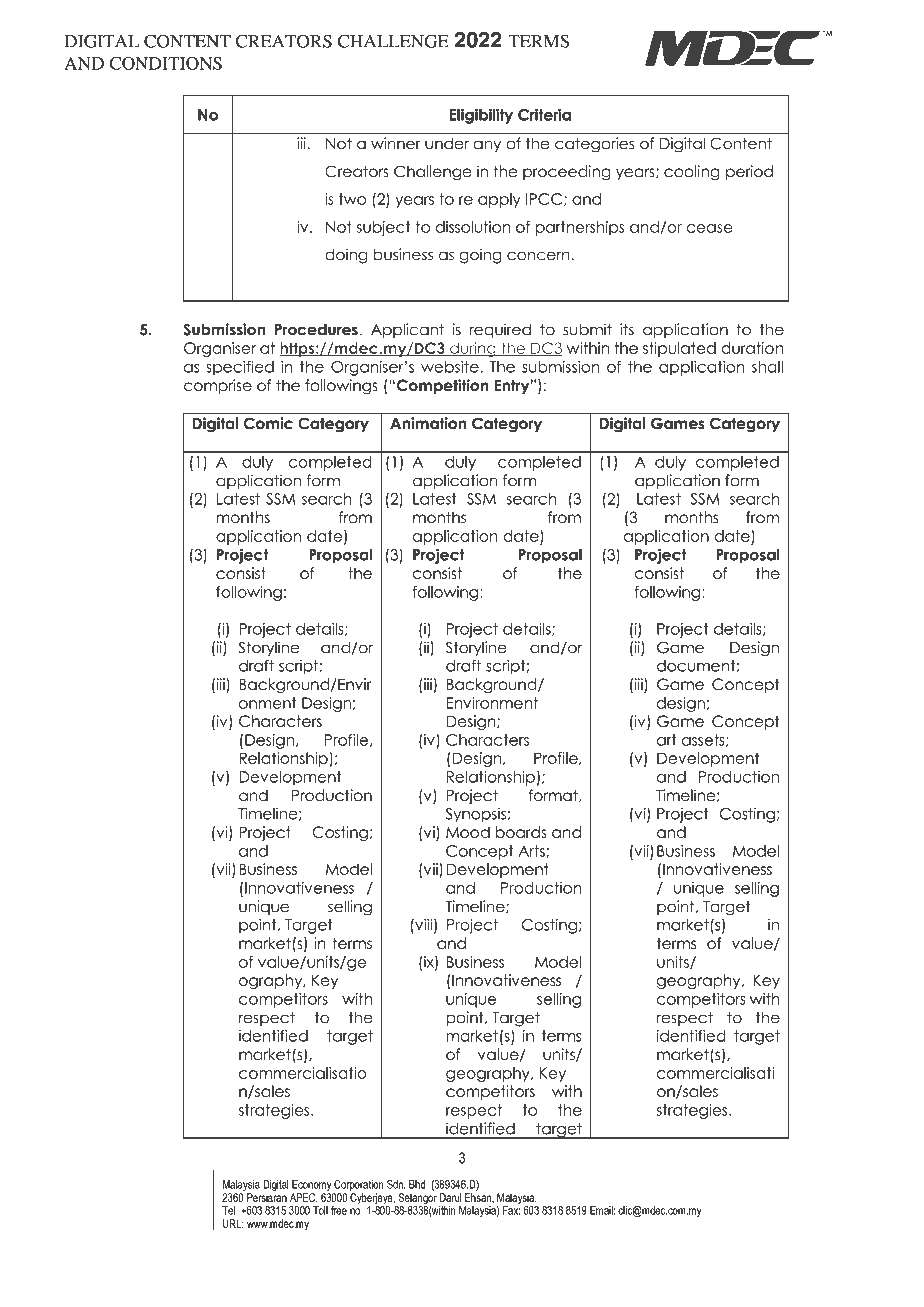 The image size is (924, 1307). I want to click on website, so click(451, 367).
